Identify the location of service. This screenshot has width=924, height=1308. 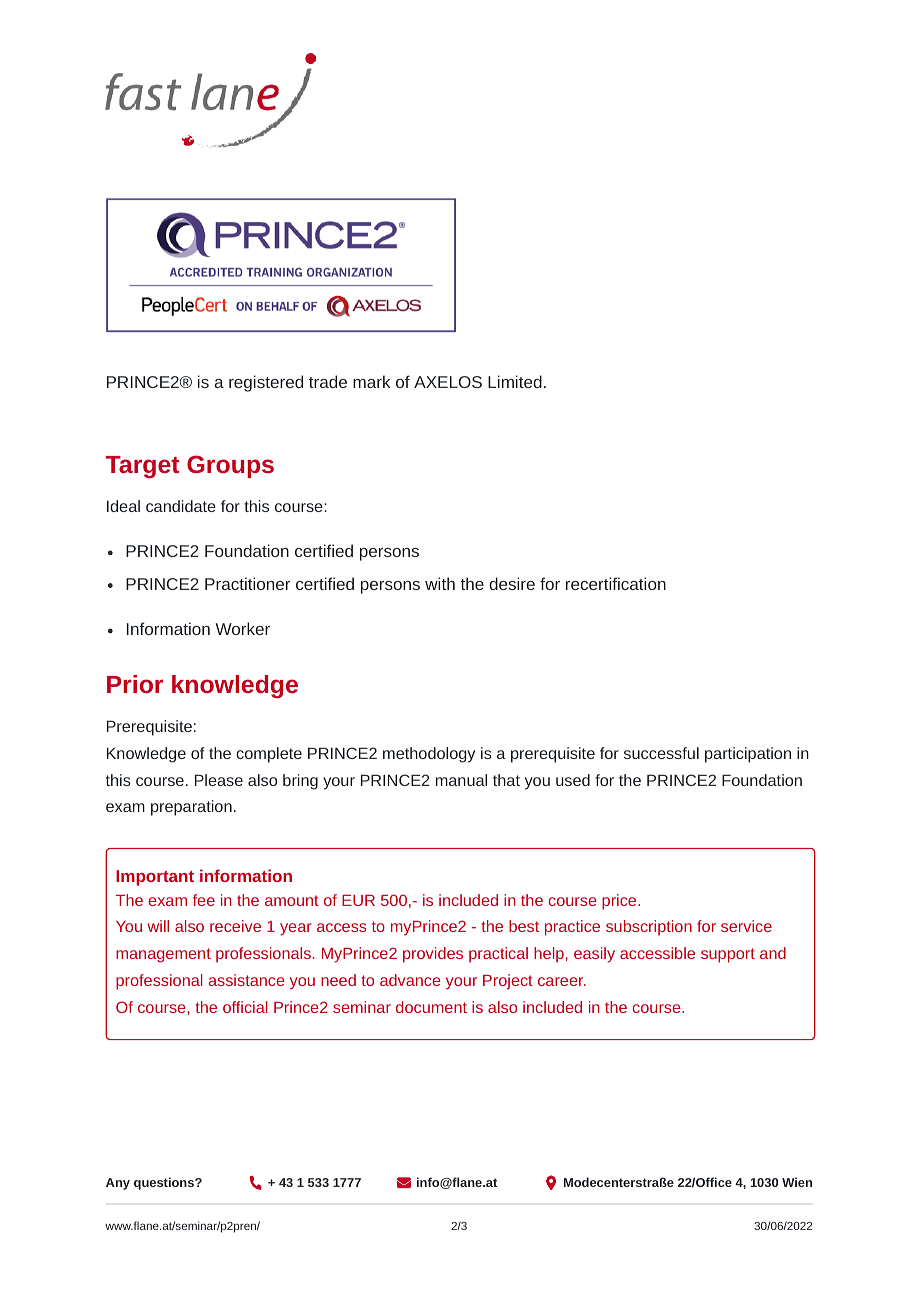
(746, 926).
